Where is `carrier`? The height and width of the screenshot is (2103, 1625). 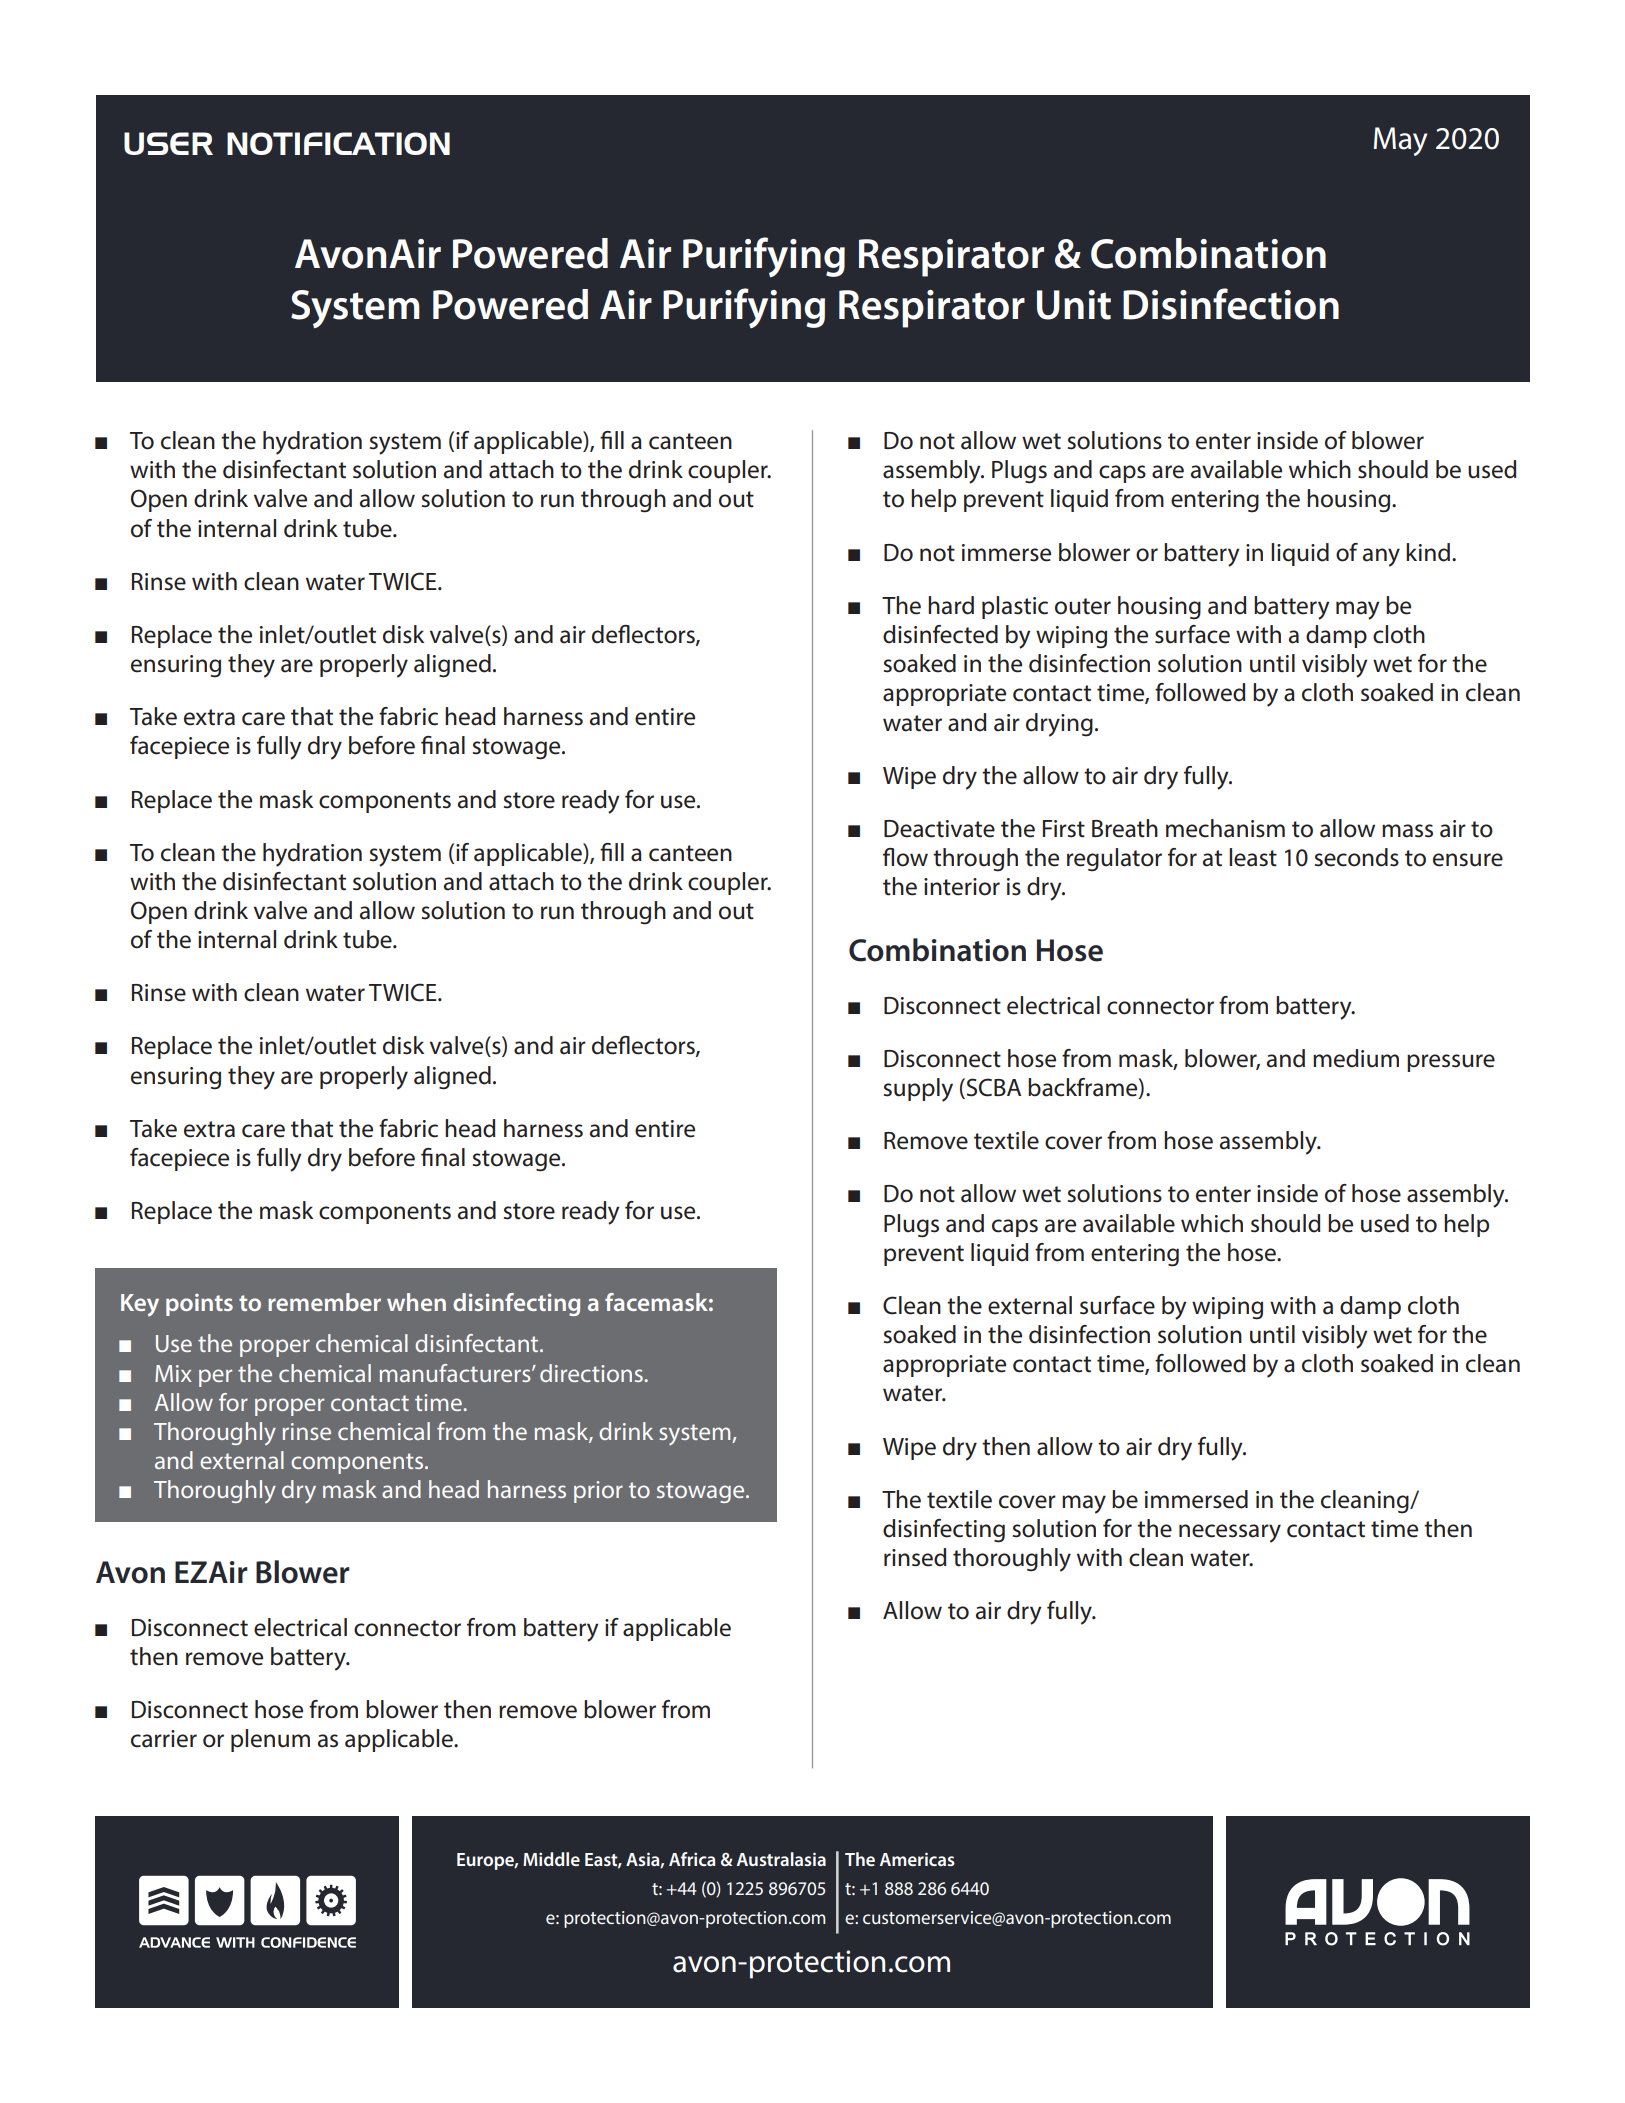 carrier is located at coordinates (164, 1739).
